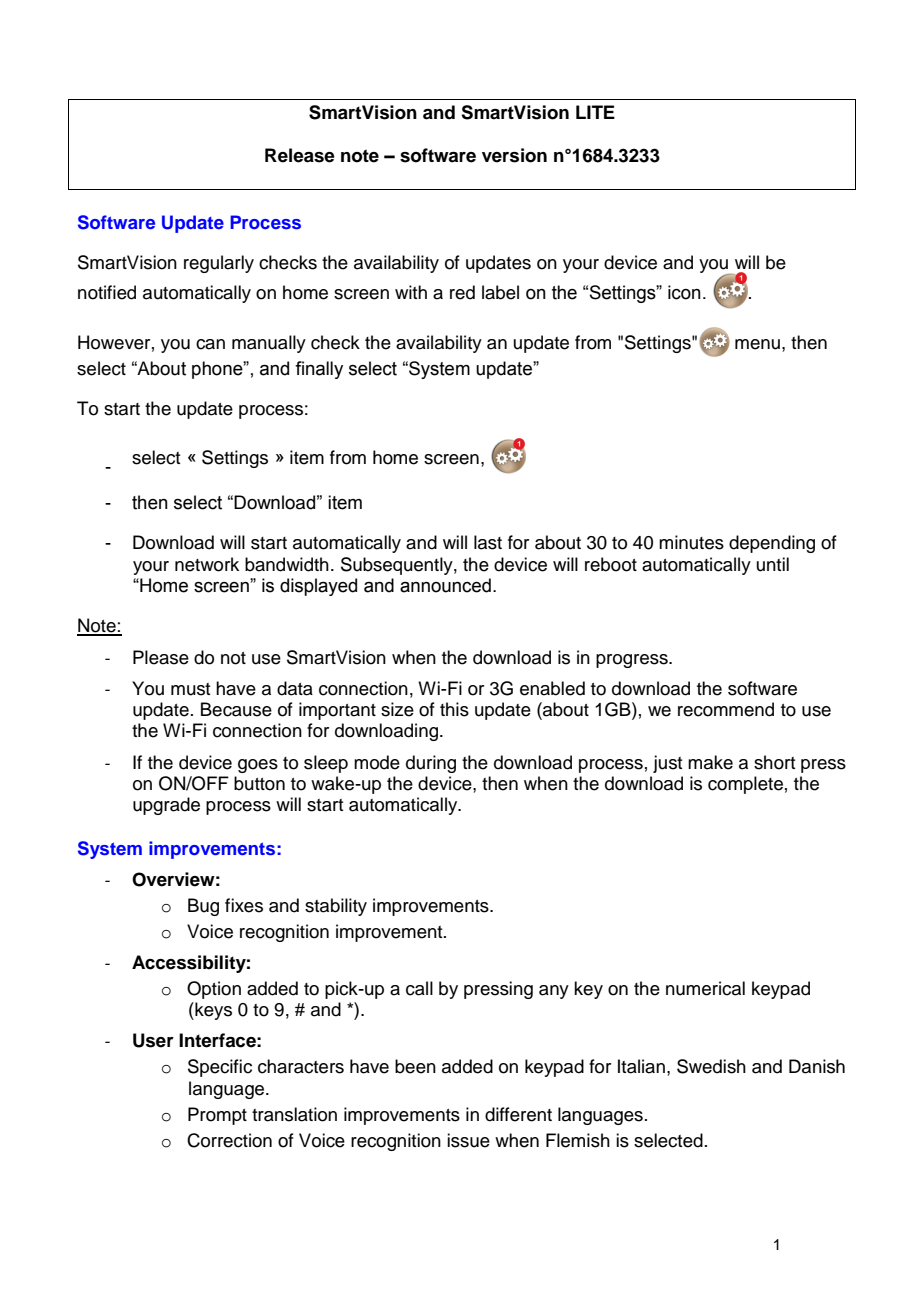 Image resolution: width=924 pixels, height=1308 pixels. I want to click on Release, so click(300, 155).
